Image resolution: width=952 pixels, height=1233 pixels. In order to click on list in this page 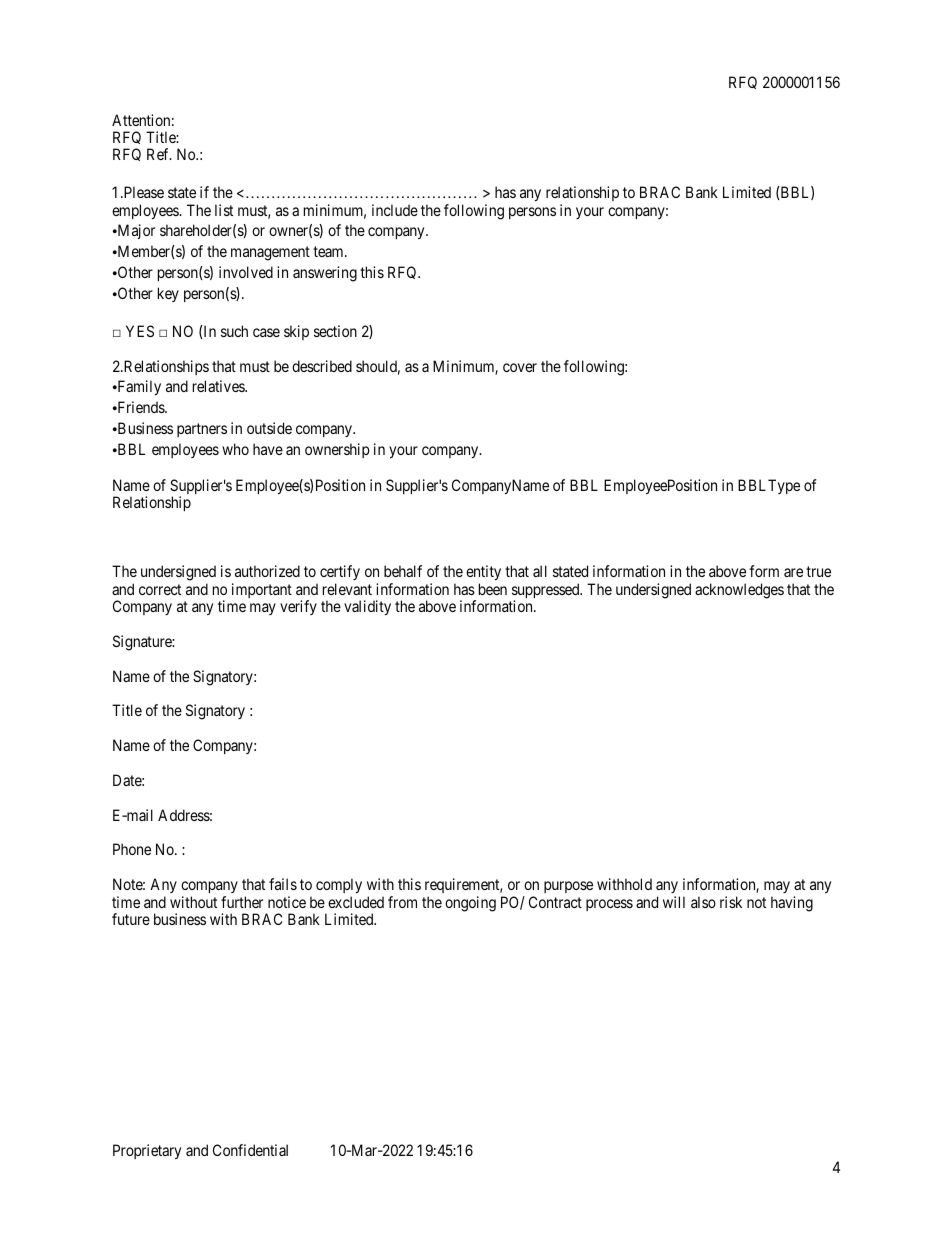, I will do `click(224, 210)`.
